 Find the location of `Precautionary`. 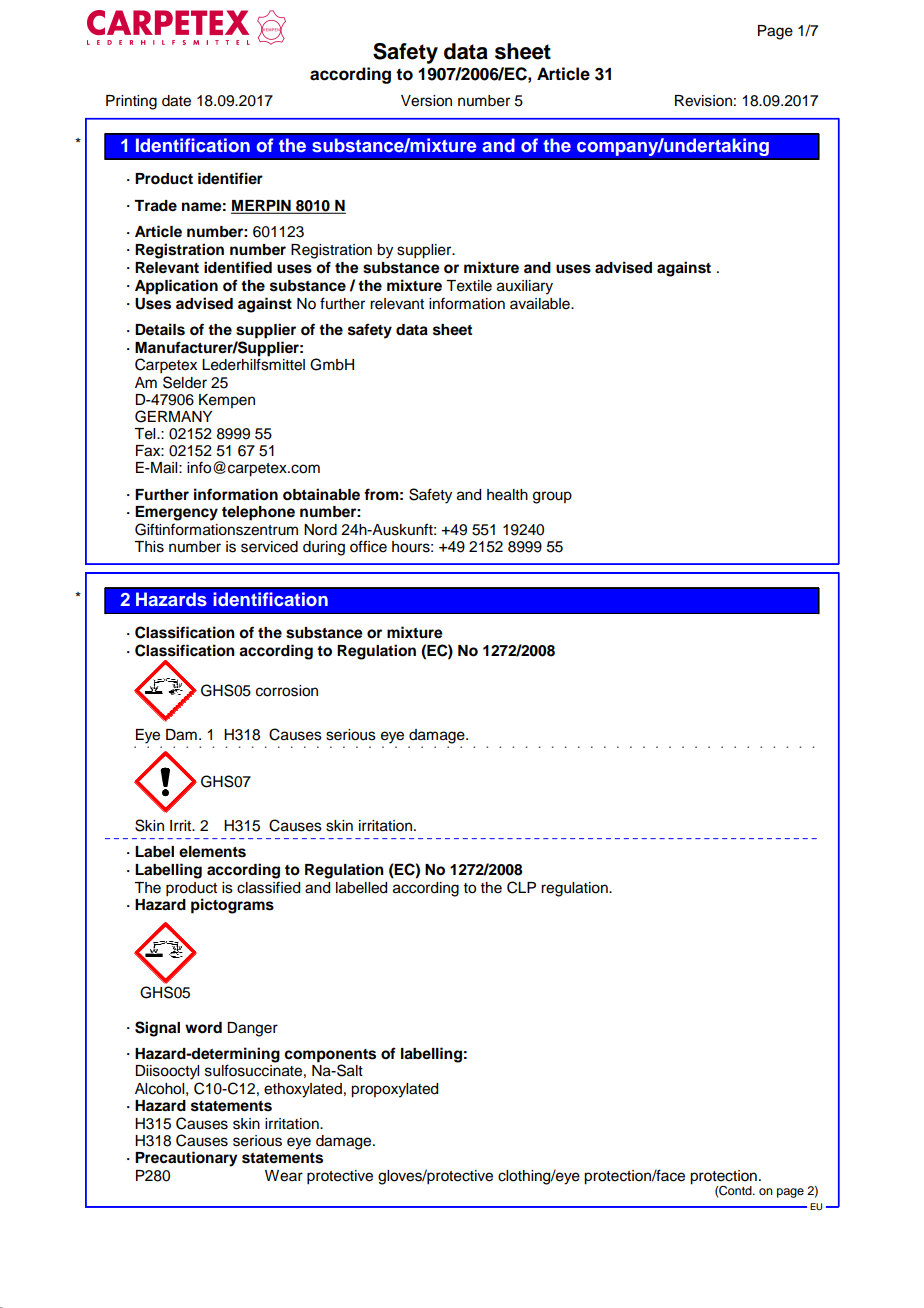

Precautionary is located at coordinates (186, 1159).
